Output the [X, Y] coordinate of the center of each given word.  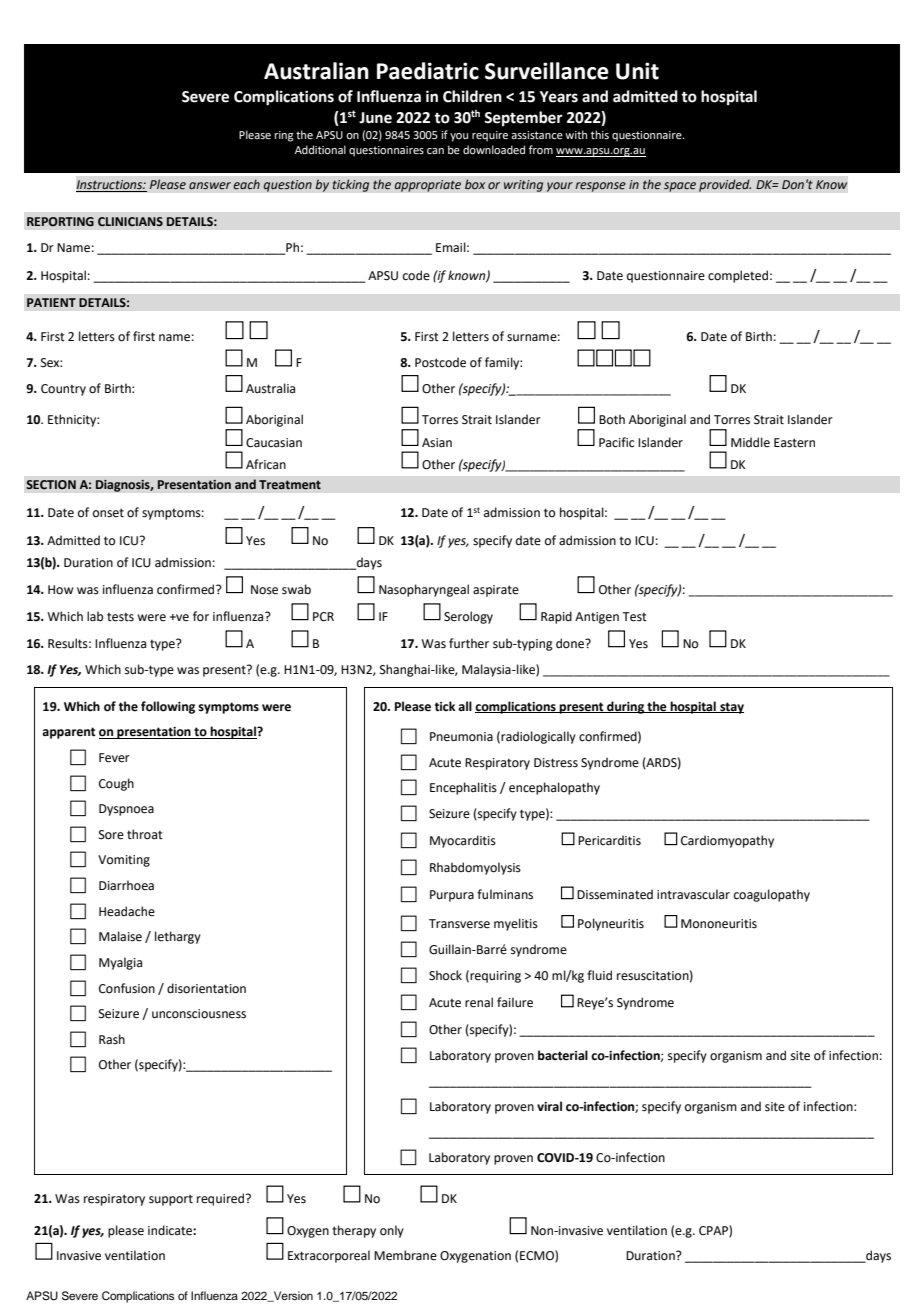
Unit [637, 71]
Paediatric [428, 71]
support [171, 1200]
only [392, 1231]
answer [210, 185]
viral [549, 1106]
